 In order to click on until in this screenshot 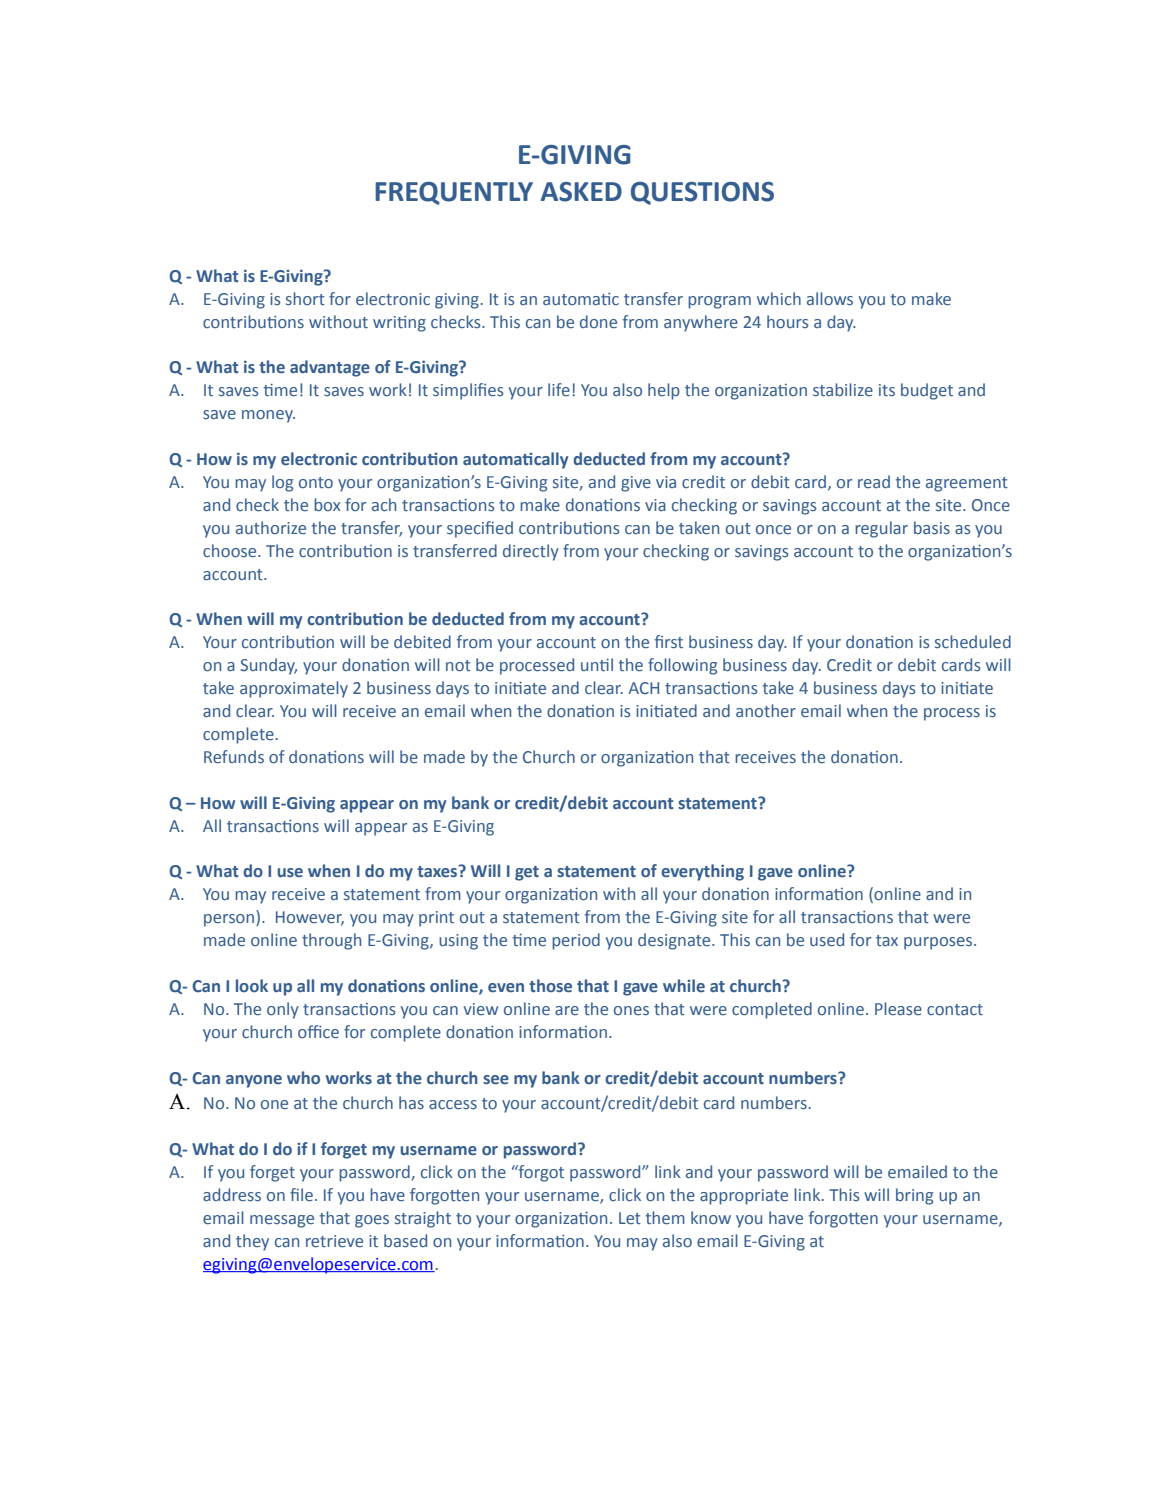, I will do `click(597, 664)`.
